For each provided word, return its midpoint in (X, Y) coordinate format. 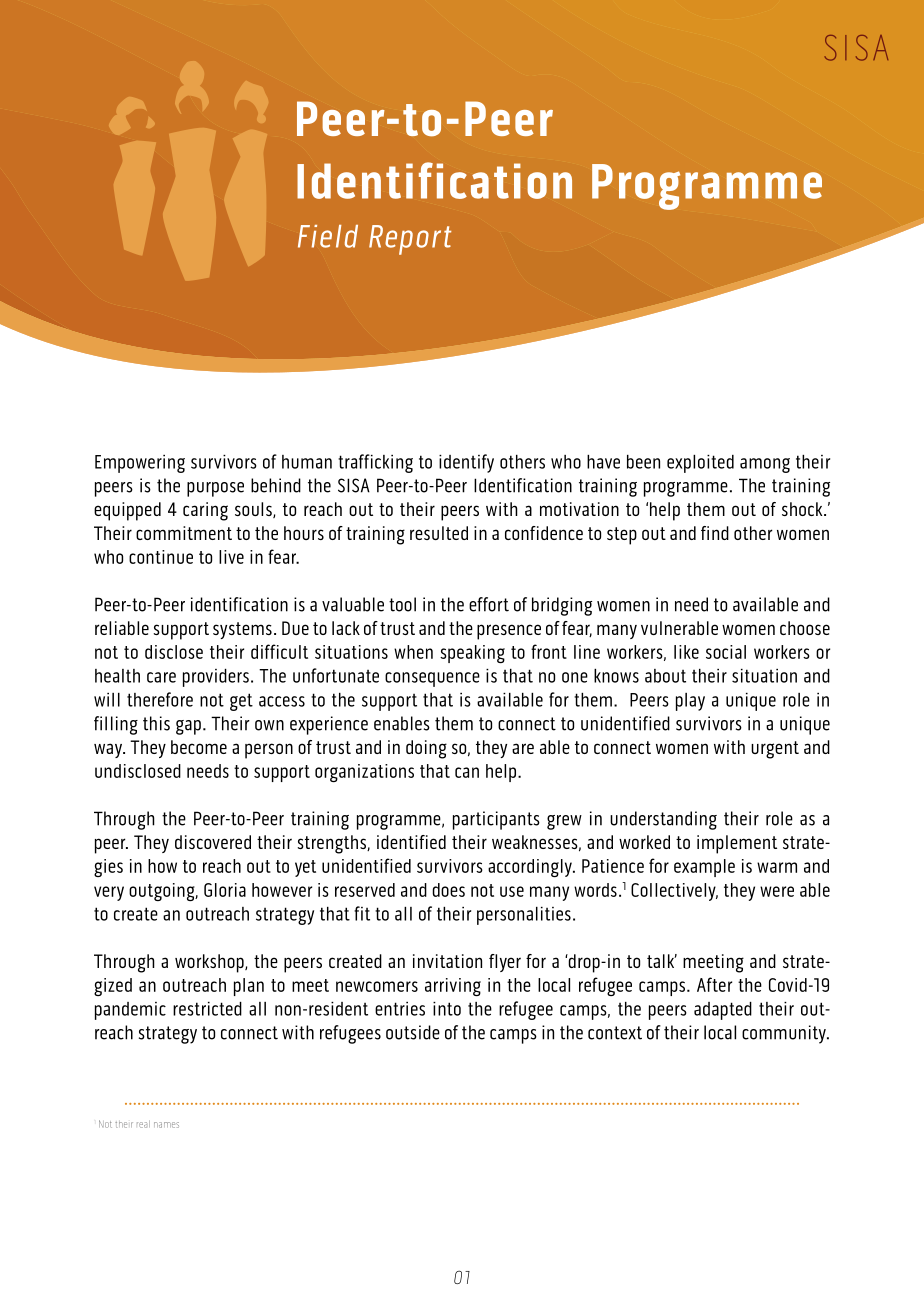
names (166, 1125)
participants (496, 820)
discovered (213, 842)
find (715, 533)
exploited (700, 464)
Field (328, 236)
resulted (439, 533)
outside (413, 1032)
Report (410, 240)
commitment (184, 533)
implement (737, 844)
